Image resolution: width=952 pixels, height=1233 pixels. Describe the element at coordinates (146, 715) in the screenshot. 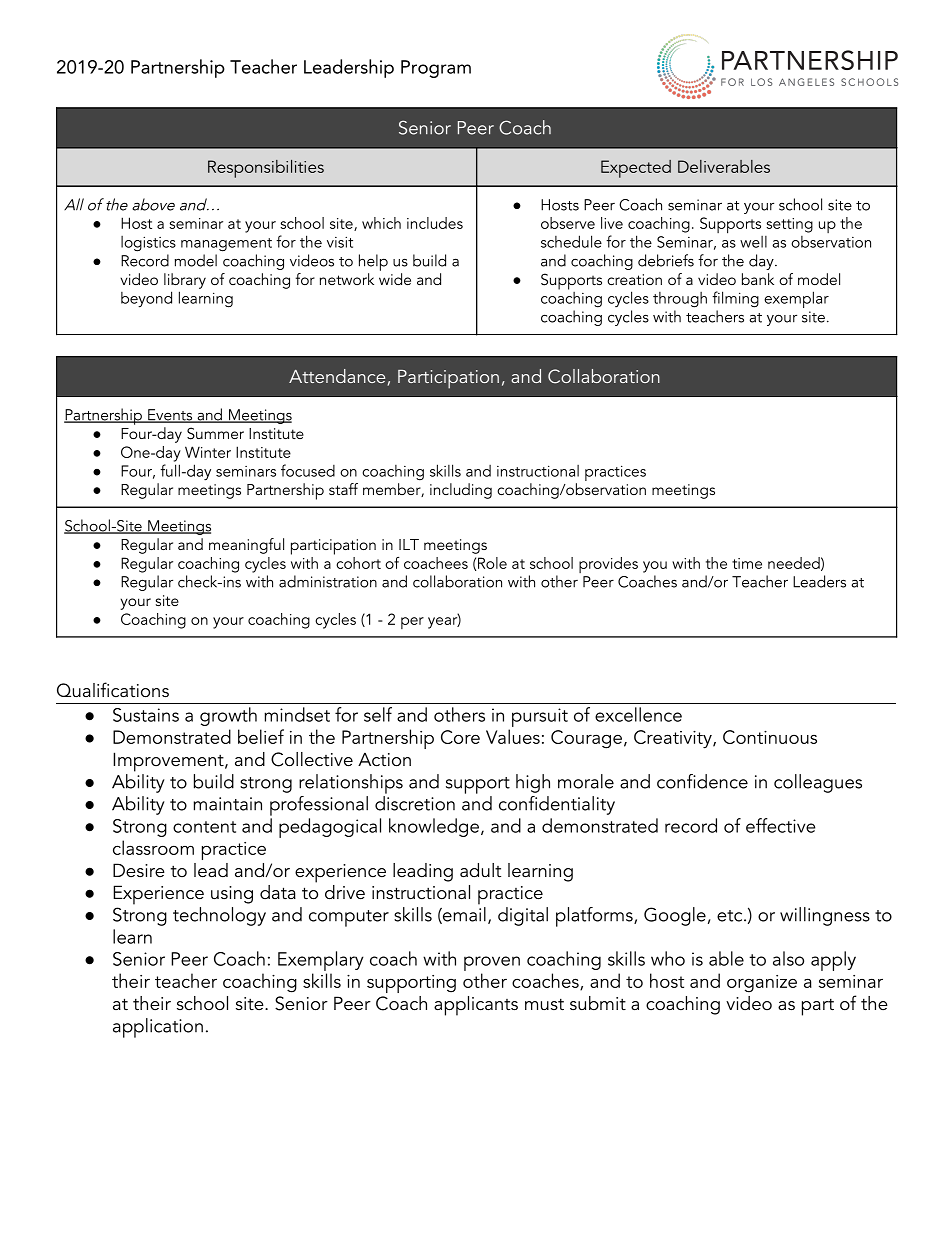

I see `Sustains` at that location.
